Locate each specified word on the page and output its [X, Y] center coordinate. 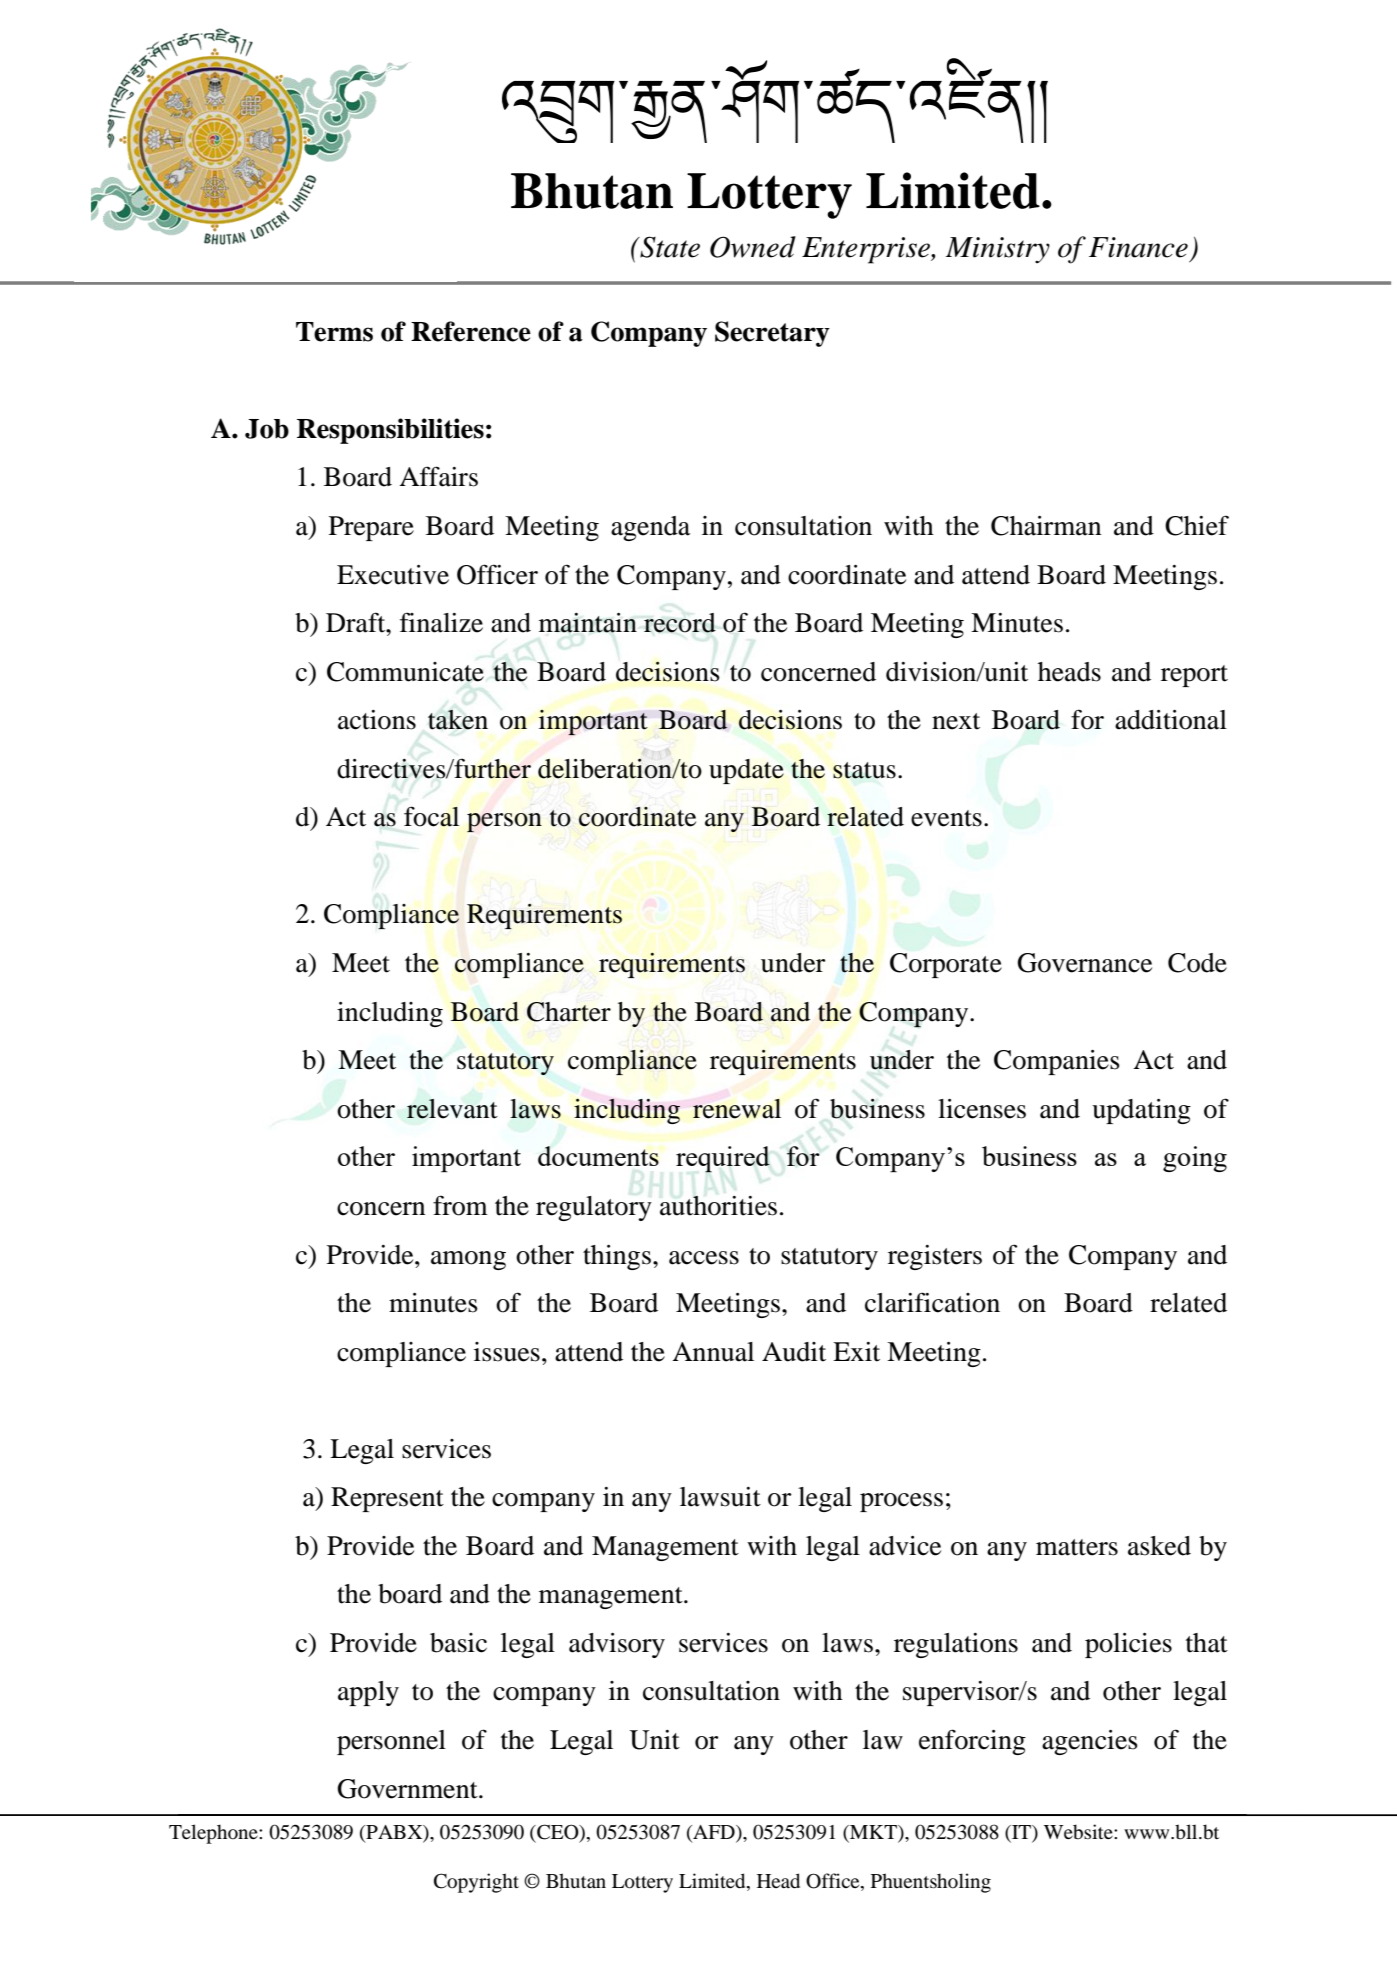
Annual [713, 1352]
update [746, 771]
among [468, 1260]
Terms [334, 332]
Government [408, 1789]
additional [1171, 720]
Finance [1138, 247]
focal [431, 816]
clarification [932, 1302]
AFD [714, 1832]
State [669, 247]
